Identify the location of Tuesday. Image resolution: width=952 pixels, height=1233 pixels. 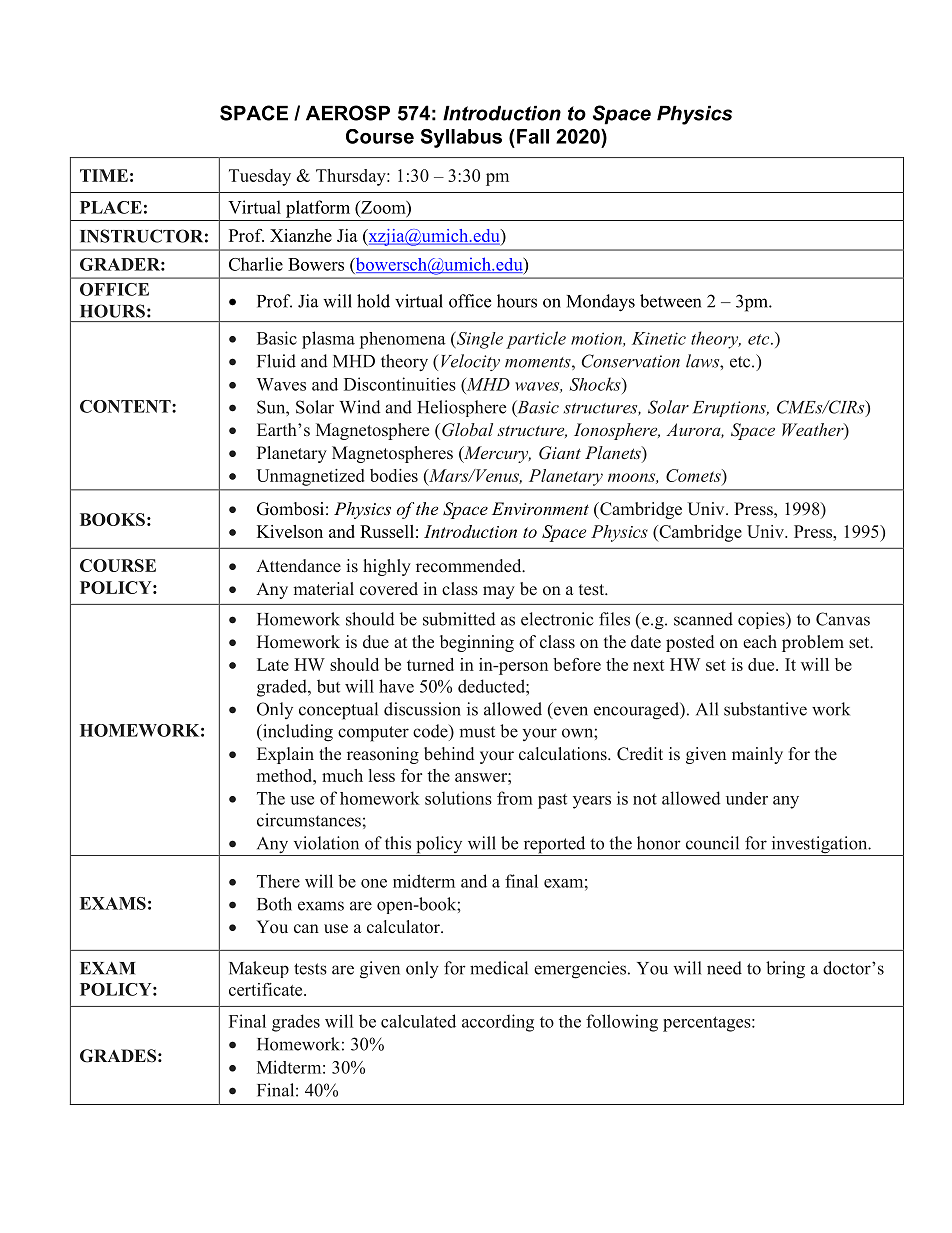
(260, 177).
